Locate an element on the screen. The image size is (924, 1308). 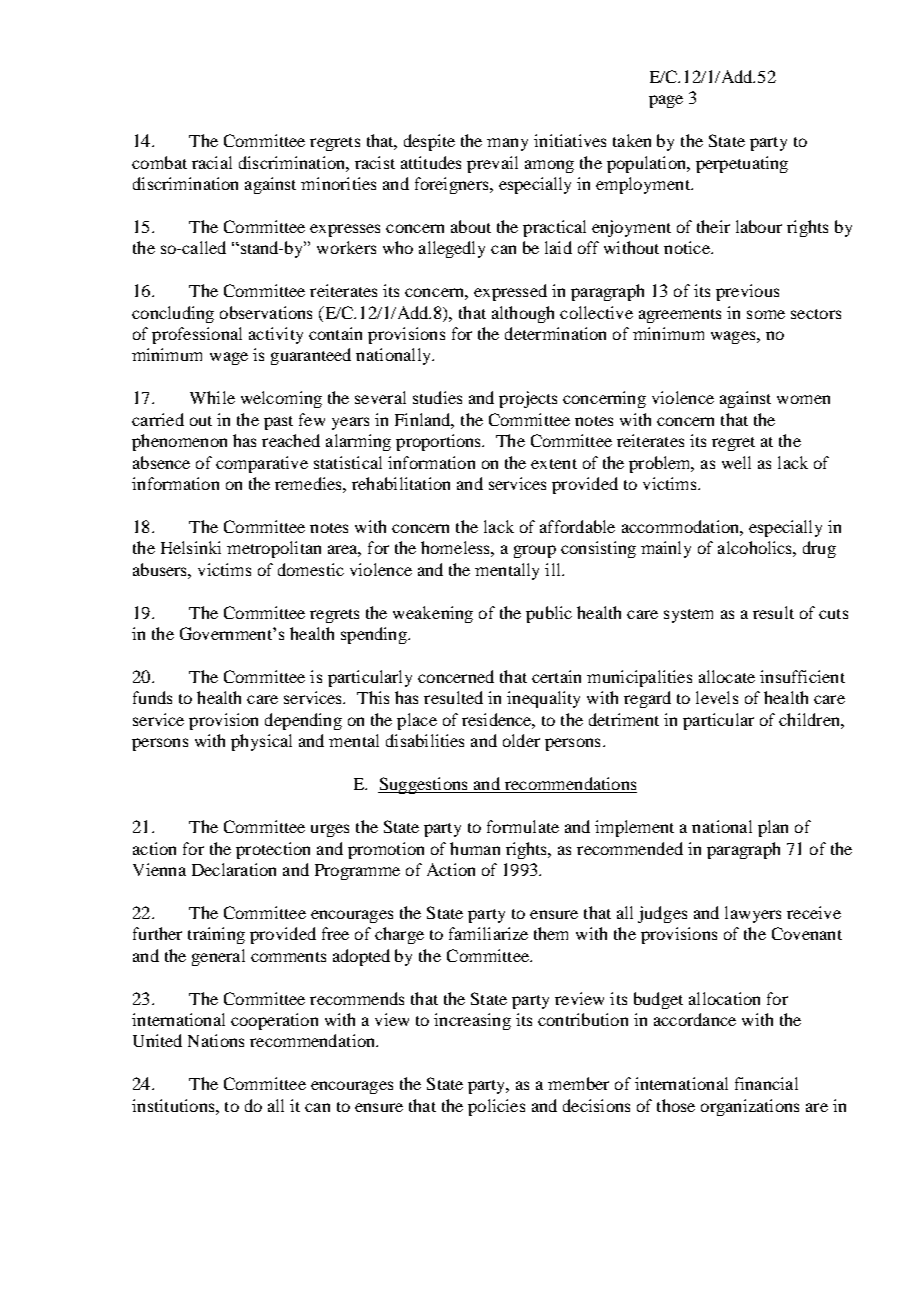
public is located at coordinates (549, 614).
